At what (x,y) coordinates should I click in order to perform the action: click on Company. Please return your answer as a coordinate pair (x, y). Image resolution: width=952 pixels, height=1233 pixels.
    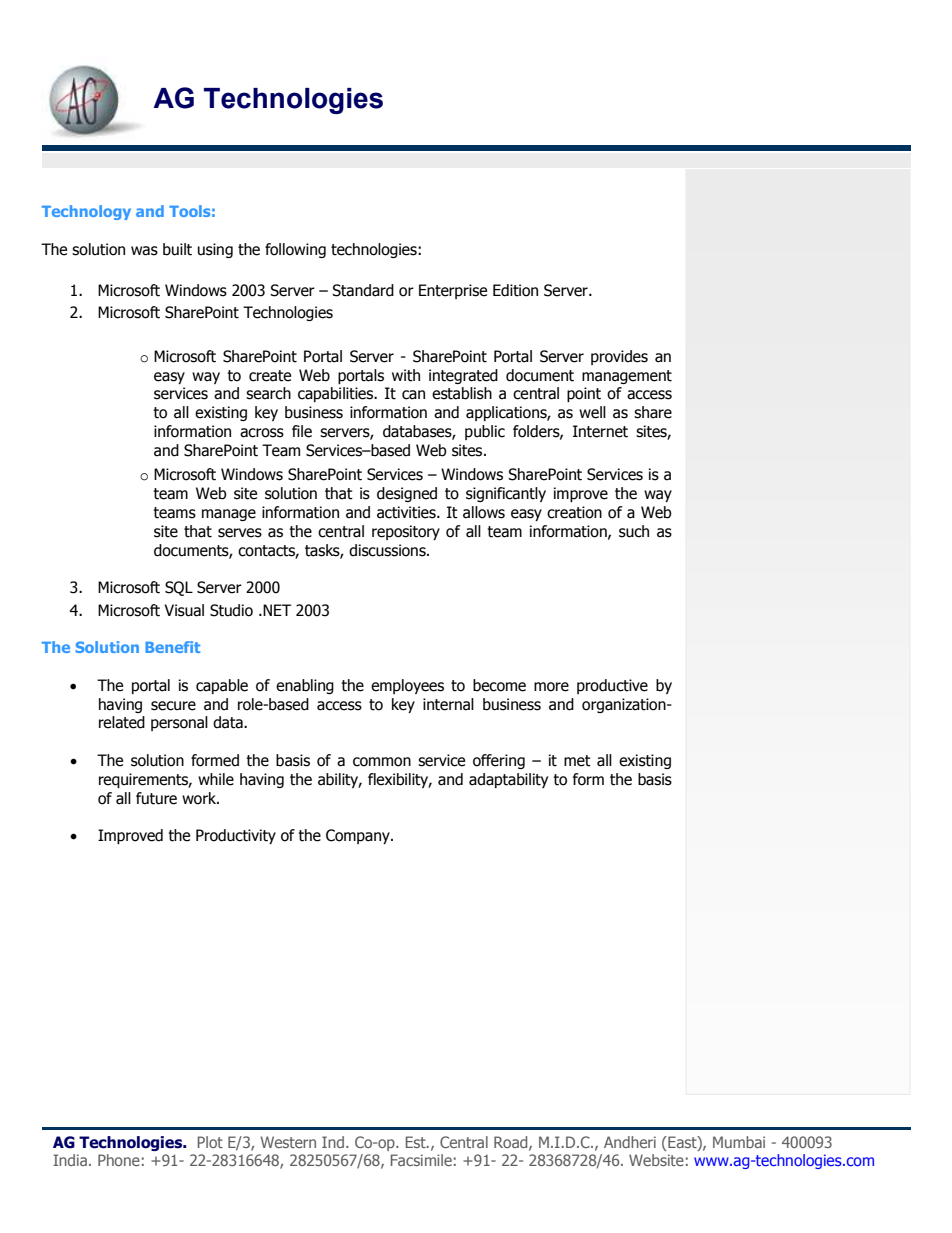
    Looking at the image, I should click on (359, 836).
